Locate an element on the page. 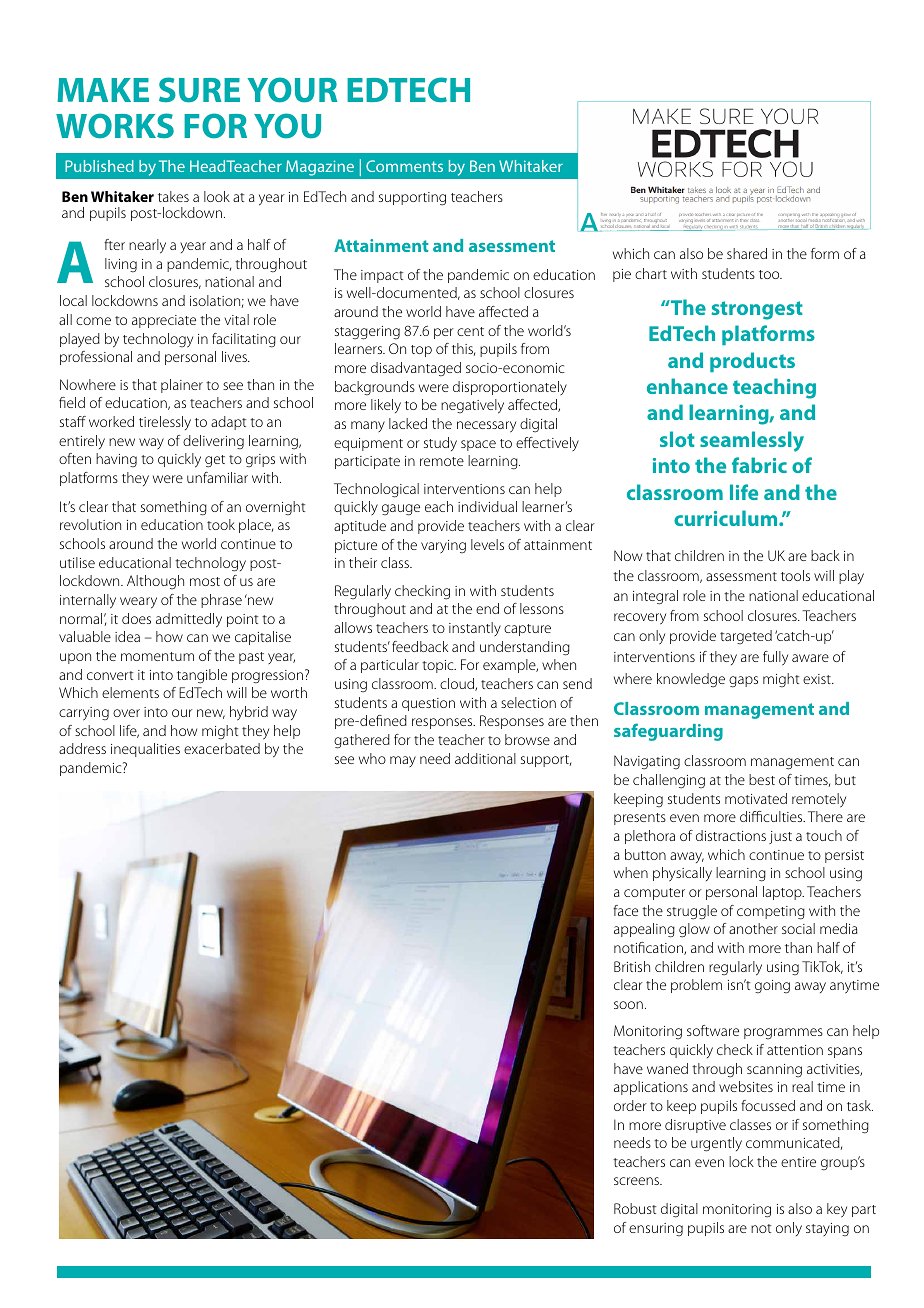  negatively is located at coordinates (472, 406).
